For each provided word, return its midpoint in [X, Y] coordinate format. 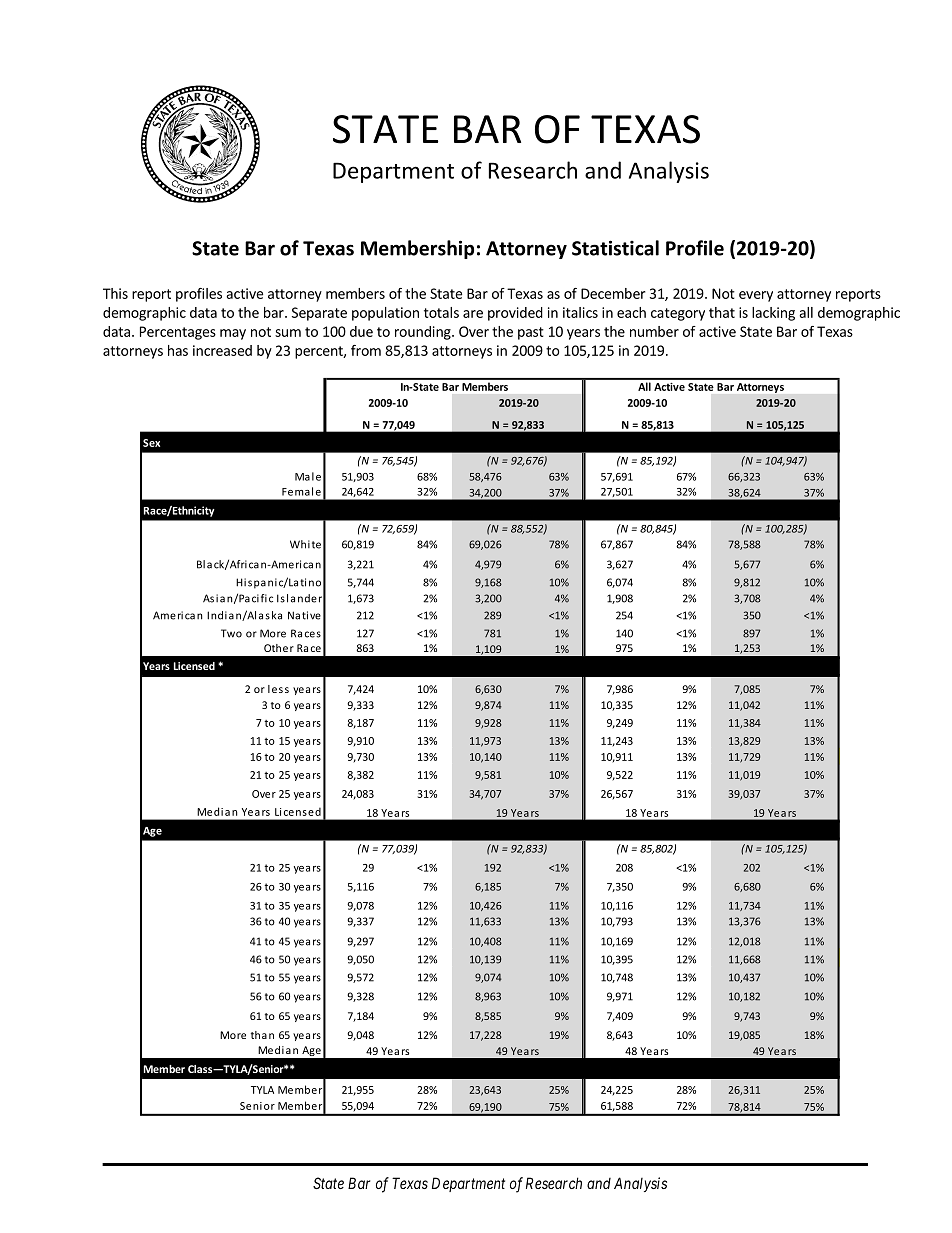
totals [441, 312]
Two [231, 633]
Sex [151, 443]
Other [279, 648]
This [115, 293]
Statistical [615, 248]
